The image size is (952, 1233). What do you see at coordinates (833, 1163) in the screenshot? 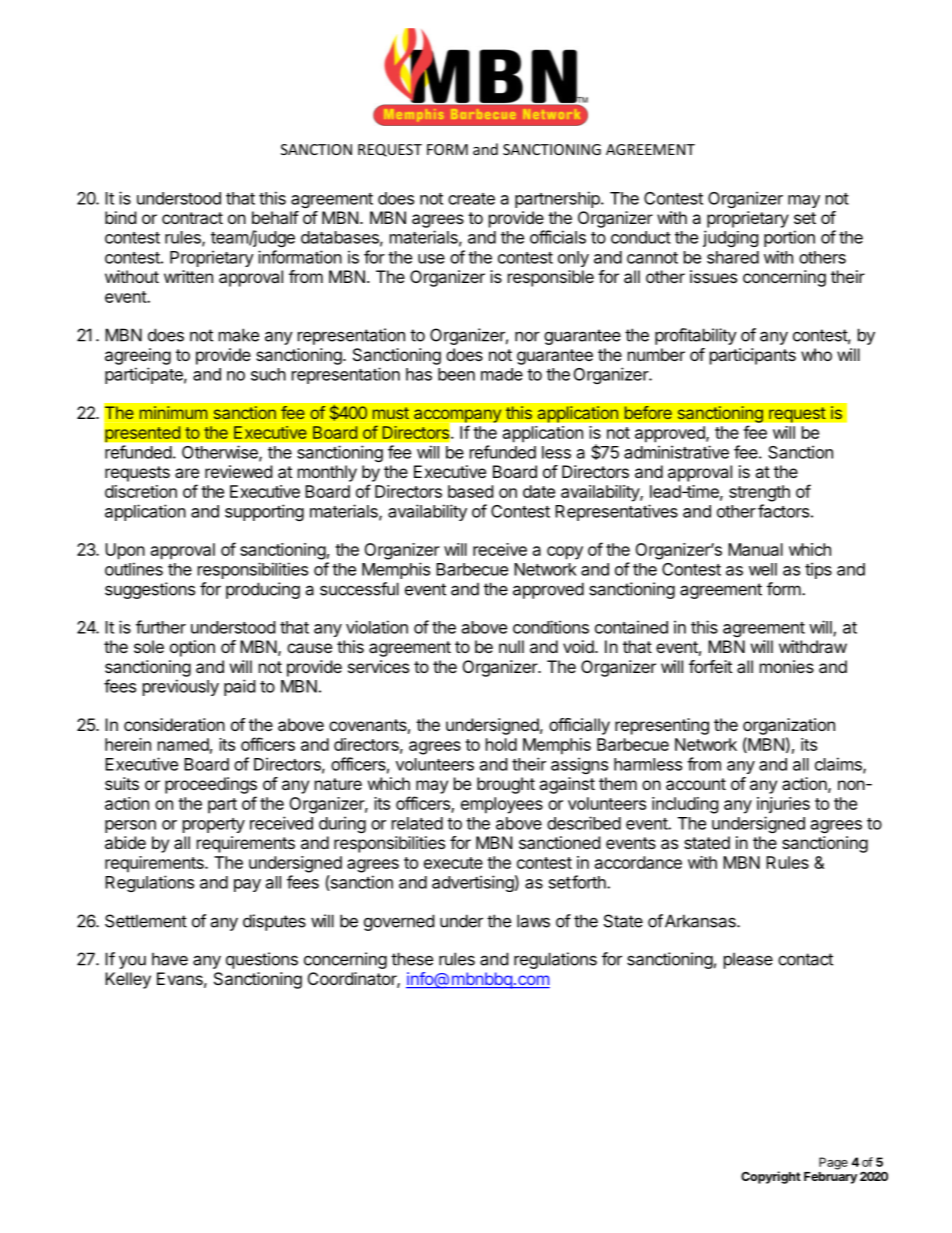
I see `Page` at bounding box center [833, 1163].
